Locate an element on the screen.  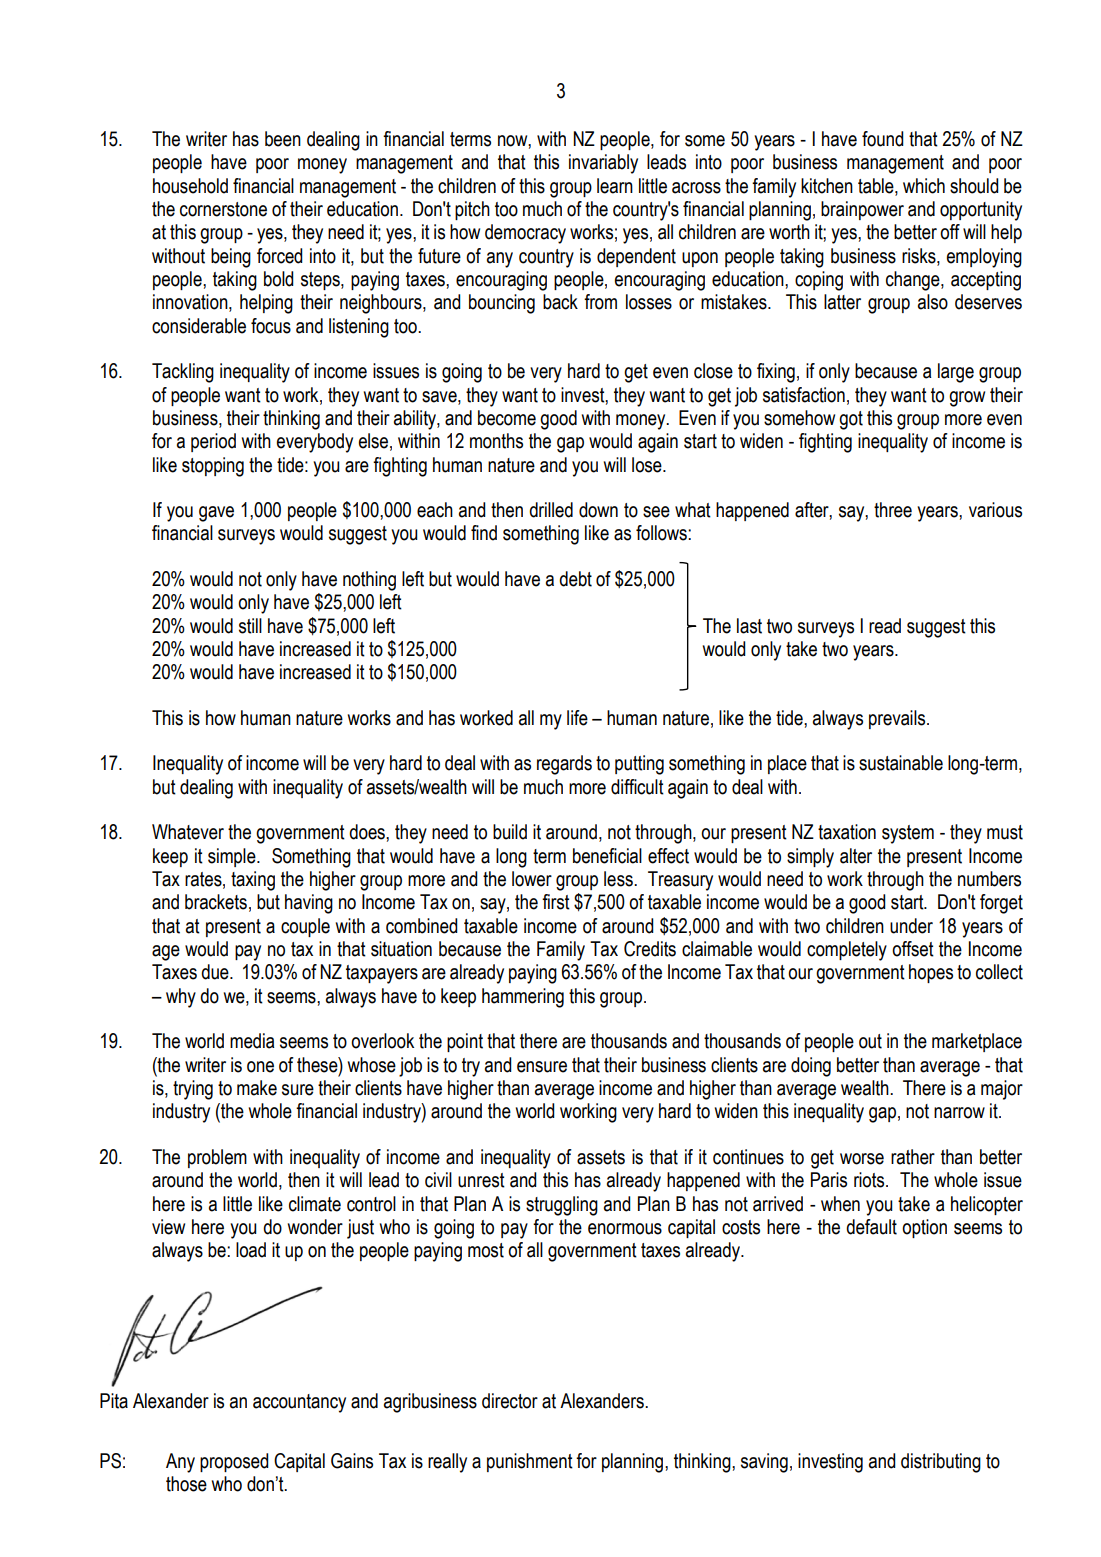
struggling is located at coordinates (562, 1206).
